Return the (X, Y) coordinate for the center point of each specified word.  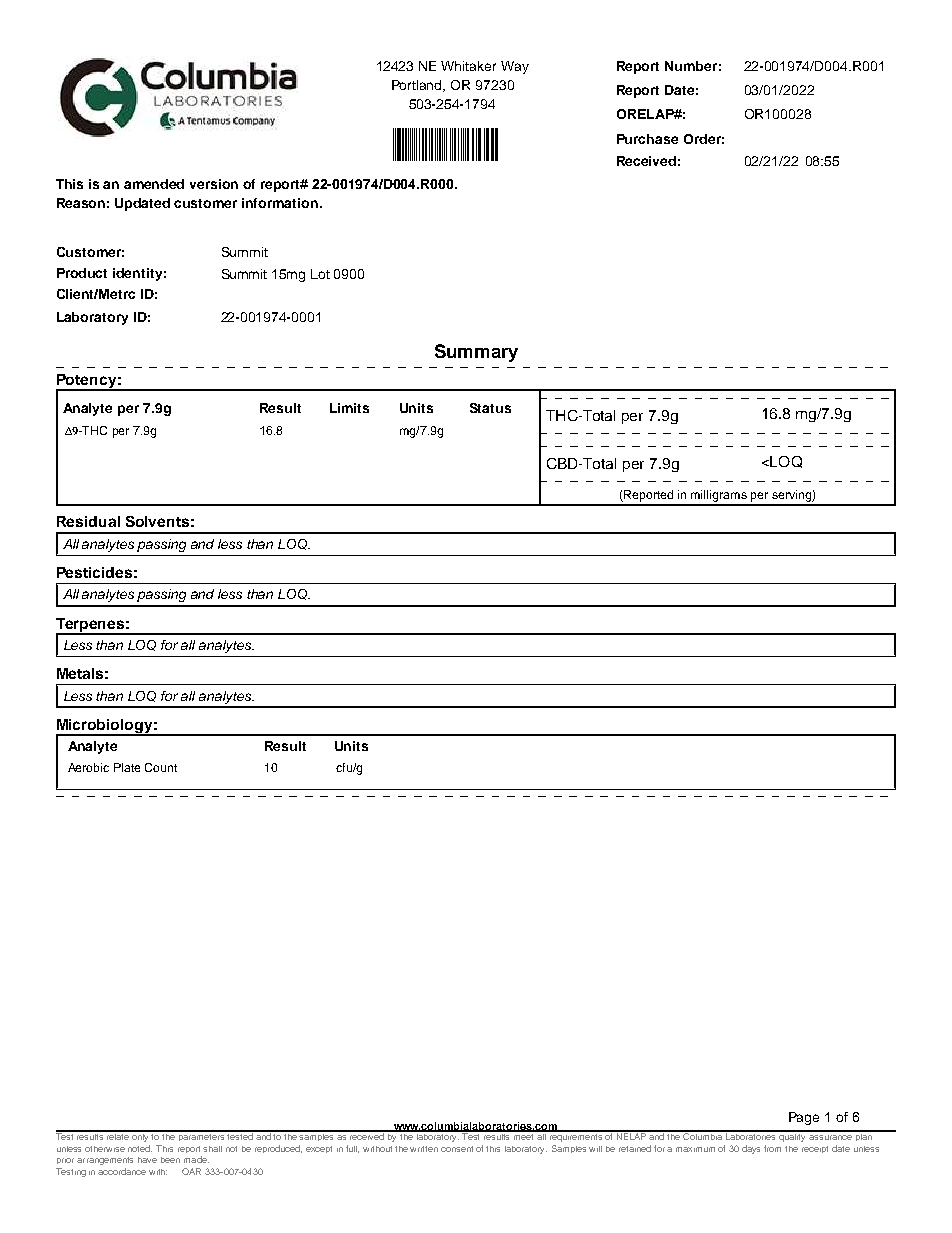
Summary (476, 353)
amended (154, 184)
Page (804, 1118)
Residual (88, 521)
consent (457, 1149)
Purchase (647, 139)
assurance (830, 1137)
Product (82, 273)
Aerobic (88, 767)
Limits (349, 408)
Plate (127, 767)
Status (490, 408)
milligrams (719, 497)
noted (140, 1148)
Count (161, 767)
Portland (418, 86)
